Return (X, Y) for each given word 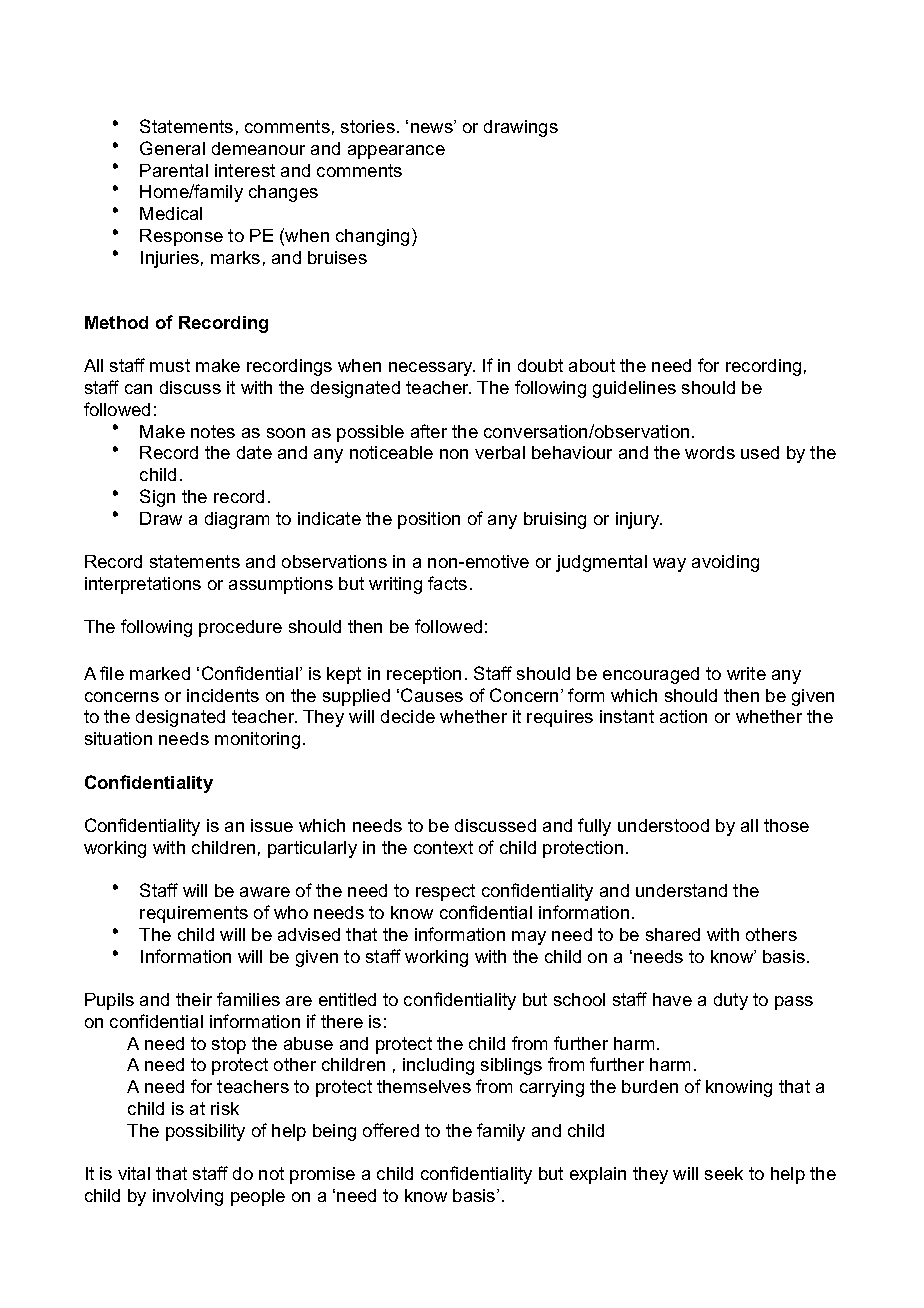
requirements (194, 914)
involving (188, 1197)
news (433, 128)
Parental (174, 170)
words (710, 452)
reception (424, 675)
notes (213, 431)
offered (391, 1130)
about (592, 365)
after (429, 431)
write (746, 673)
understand (681, 890)
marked (160, 673)
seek (724, 1173)
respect (445, 892)
